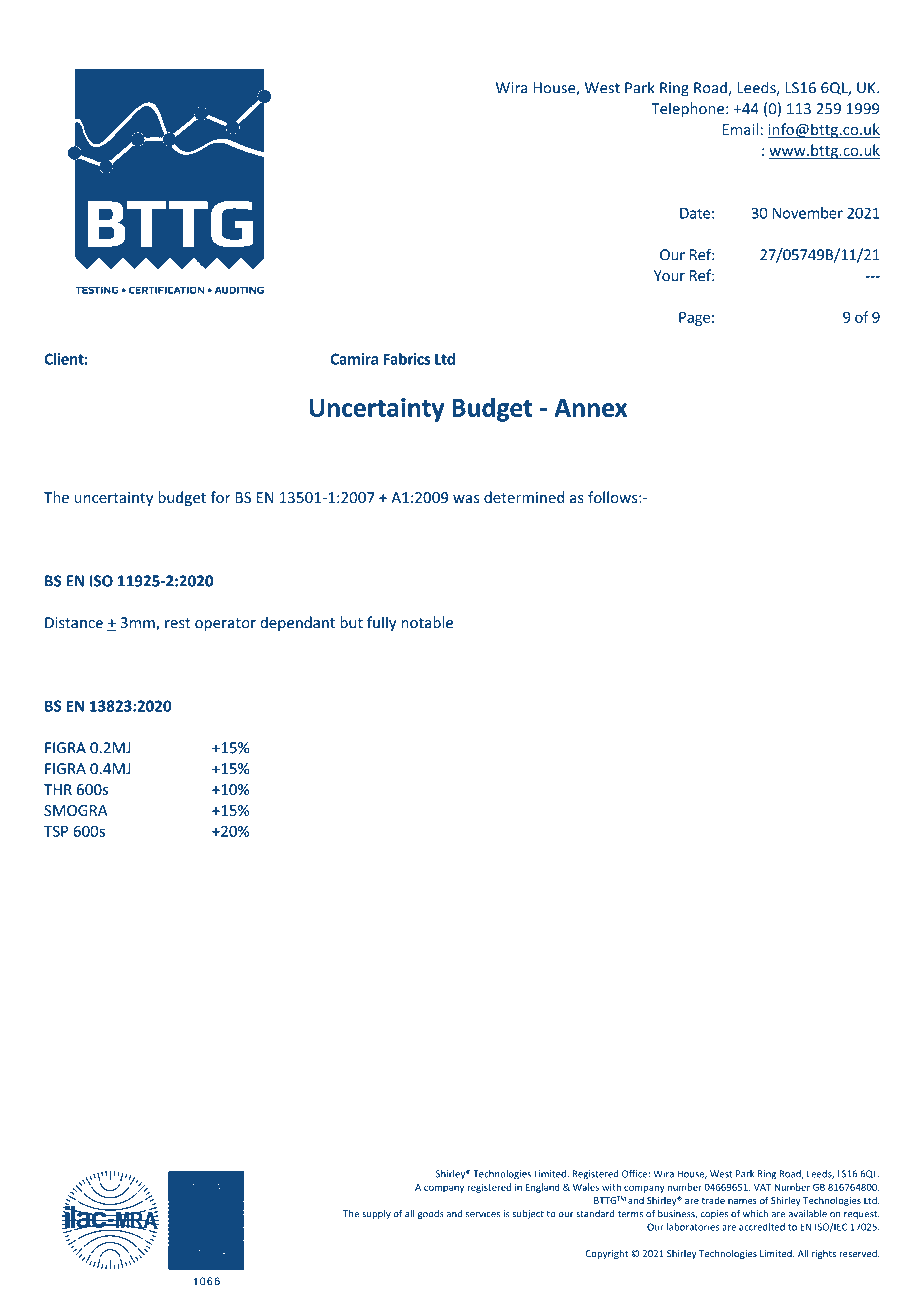 Image resolution: width=924 pixels, height=1308 pixels. What do you see at coordinates (740, 129) in the document?
I see `Email` at bounding box center [740, 129].
